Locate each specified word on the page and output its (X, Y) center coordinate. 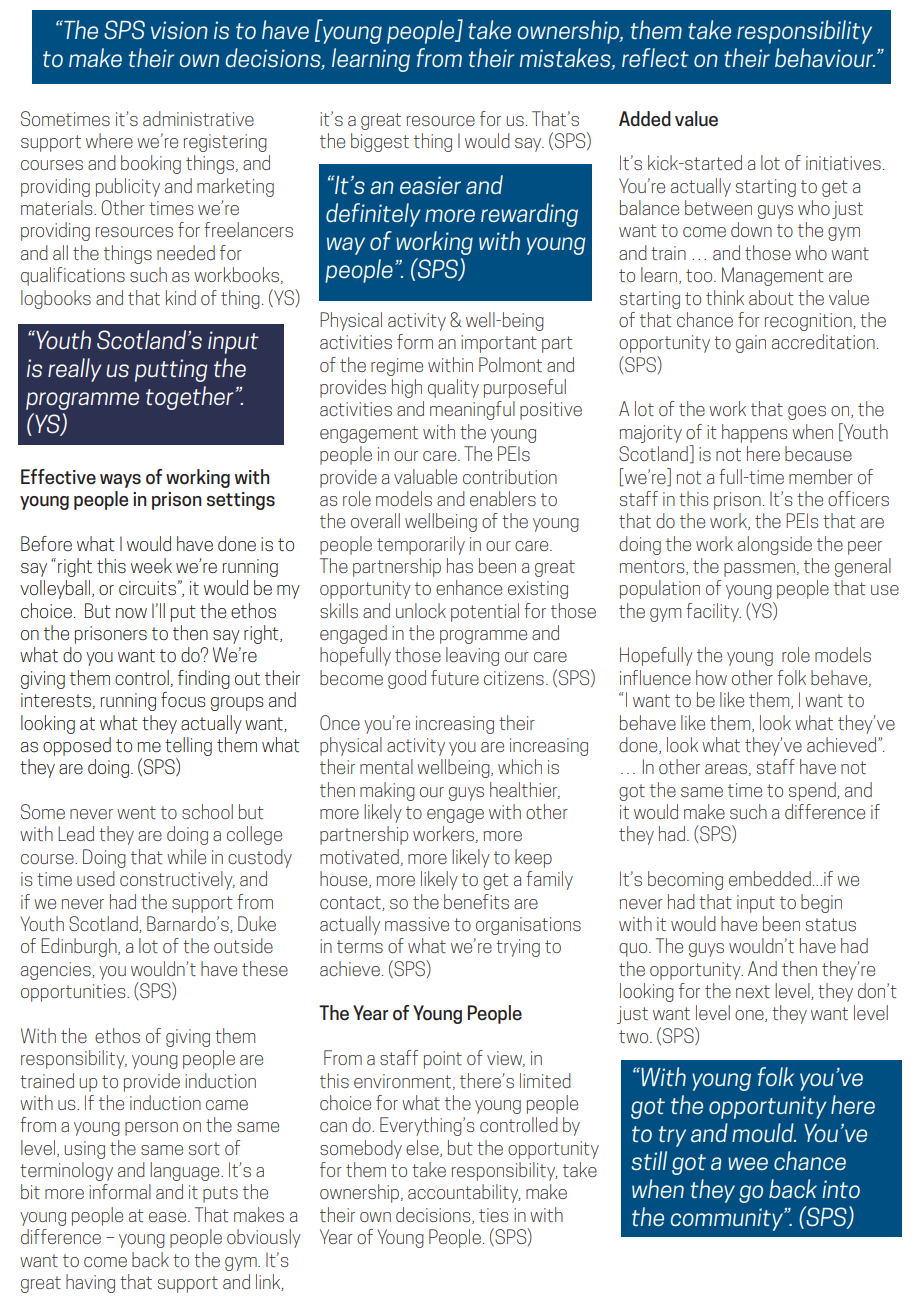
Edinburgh (80, 947)
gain (751, 344)
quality (453, 388)
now (131, 613)
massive (417, 924)
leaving (472, 656)
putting (171, 370)
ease (169, 1217)
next (753, 991)
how (711, 677)
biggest (380, 142)
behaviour (825, 57)
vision (179, 30)
